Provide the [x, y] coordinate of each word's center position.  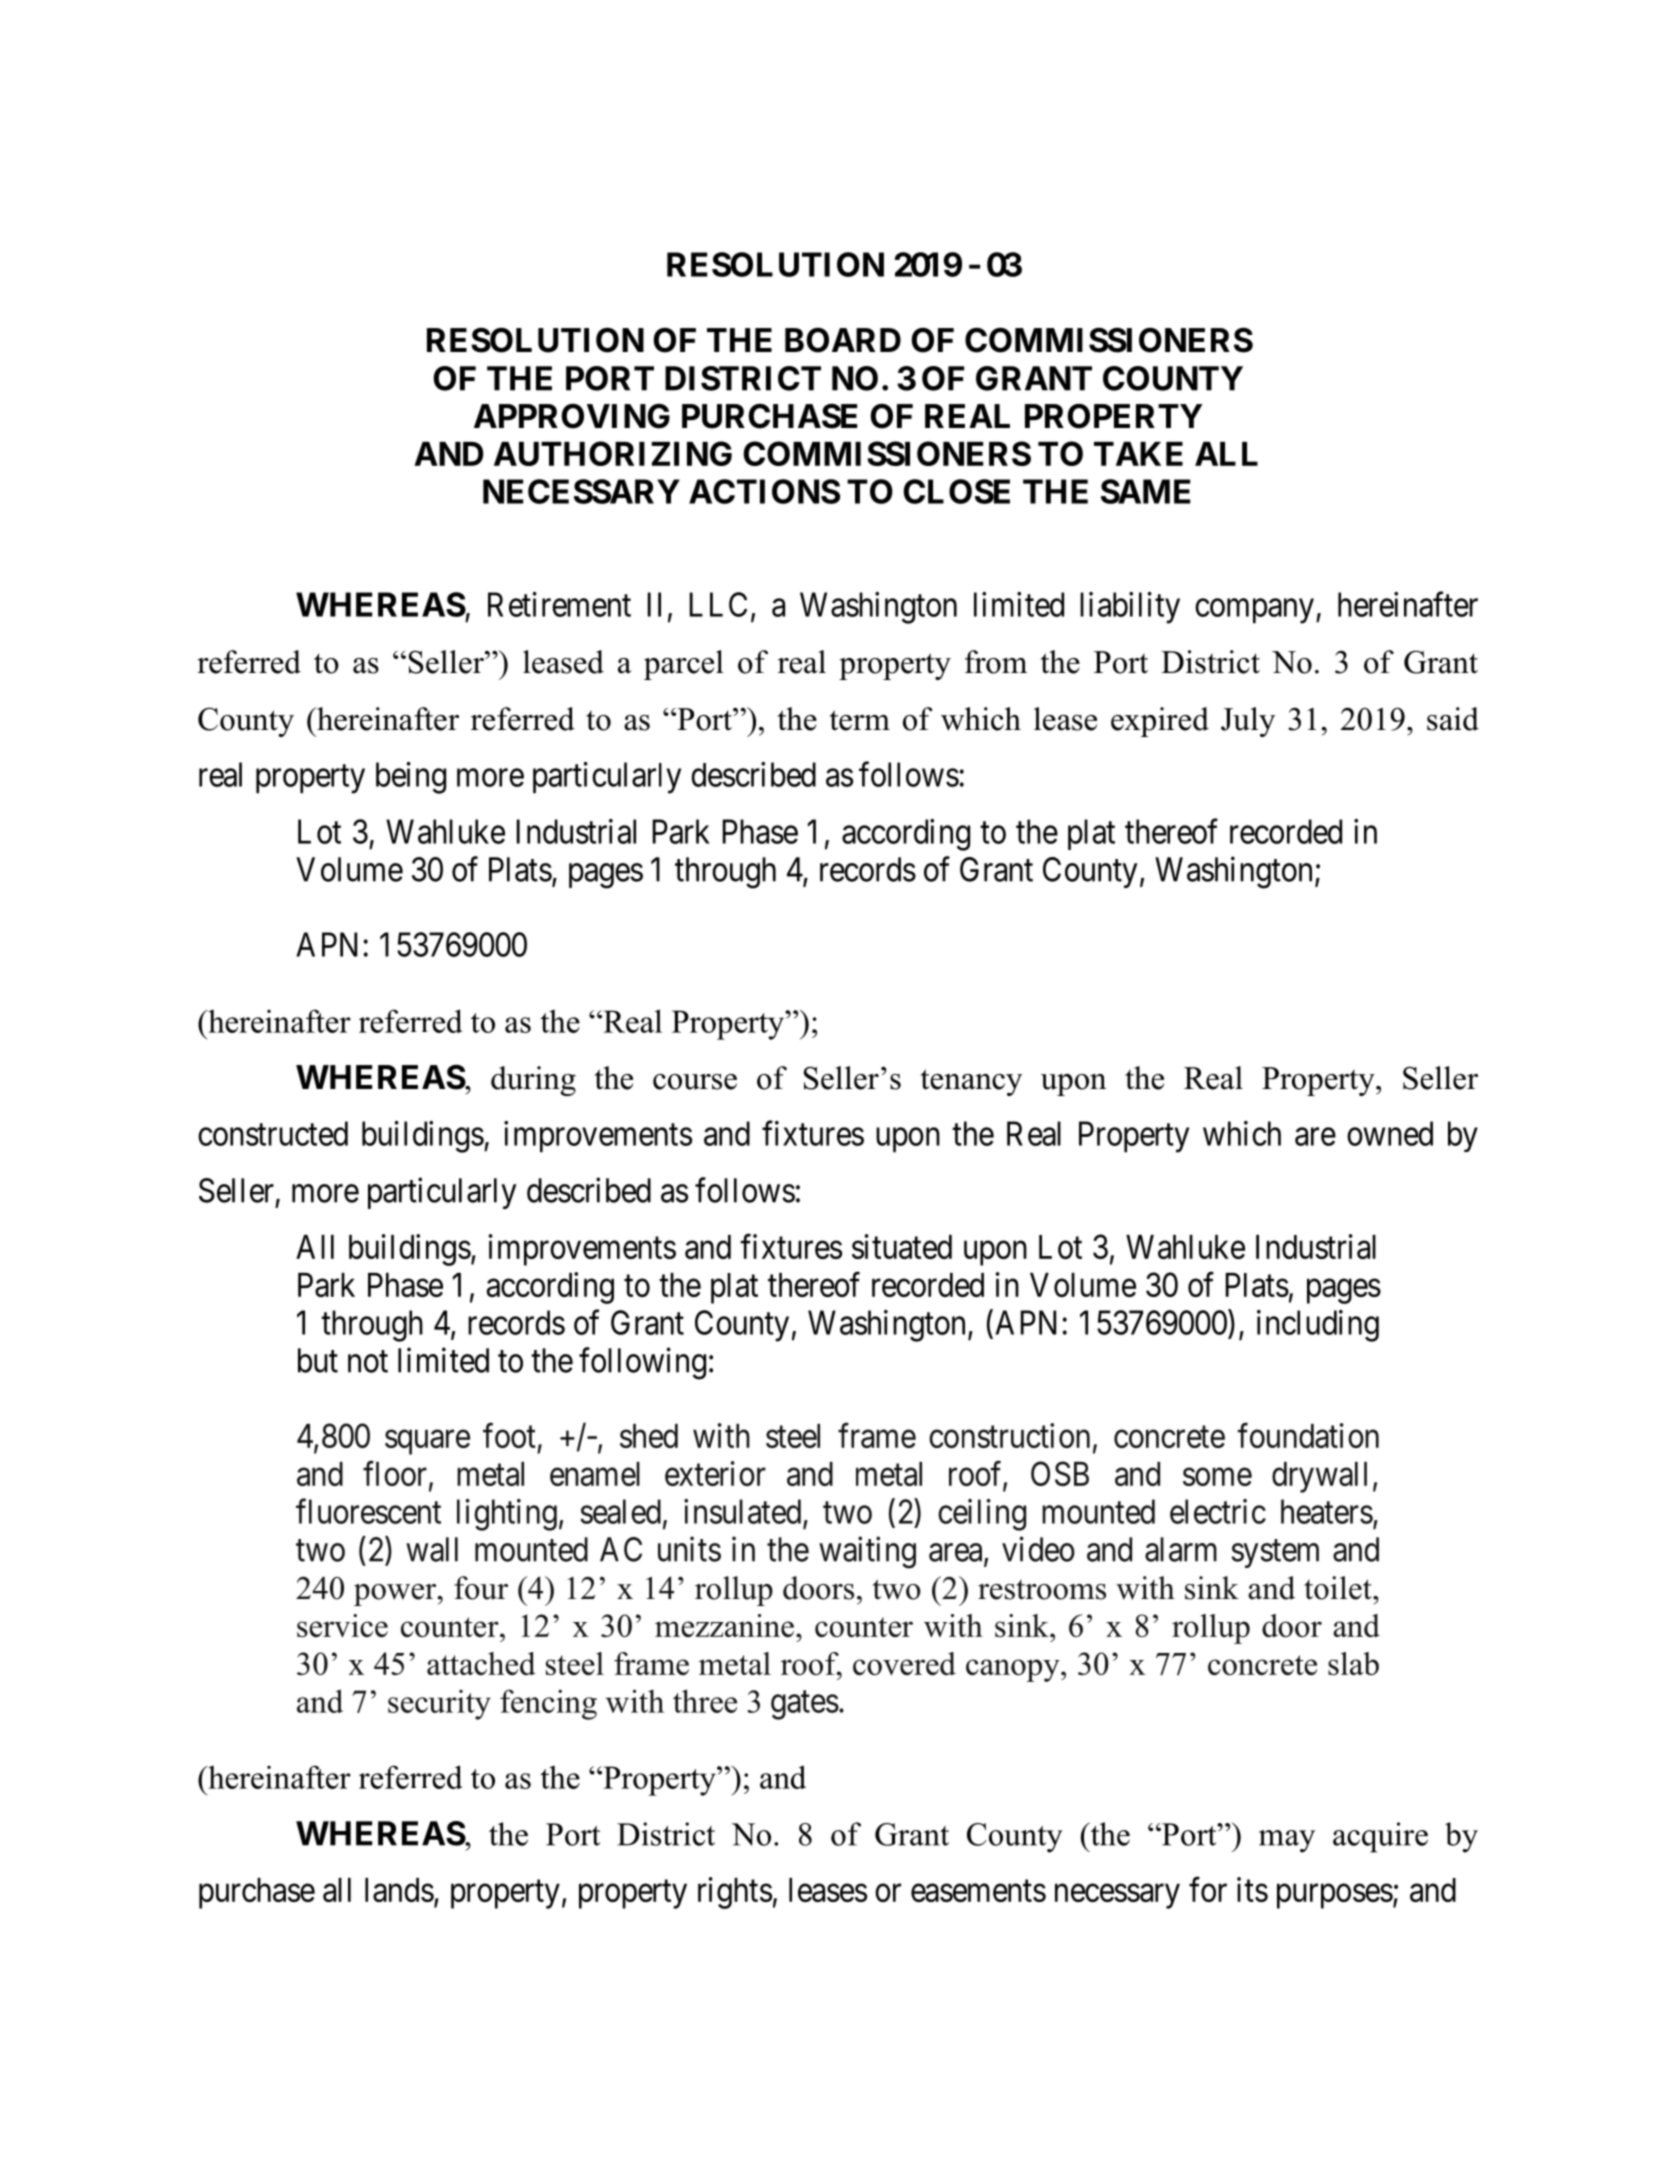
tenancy [971, 1082]
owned [1390, 1133]
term [860, 720]
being [411, 778]
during [533, 1081]
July [1248, 722]
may [1287, 1841]
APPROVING [572, 416]
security [439, 1705]
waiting [867, 1552]
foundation [1308, 1435]
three [705, 1701]
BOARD [843, 340]
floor [396, 1474]
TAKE [1138, 454]
